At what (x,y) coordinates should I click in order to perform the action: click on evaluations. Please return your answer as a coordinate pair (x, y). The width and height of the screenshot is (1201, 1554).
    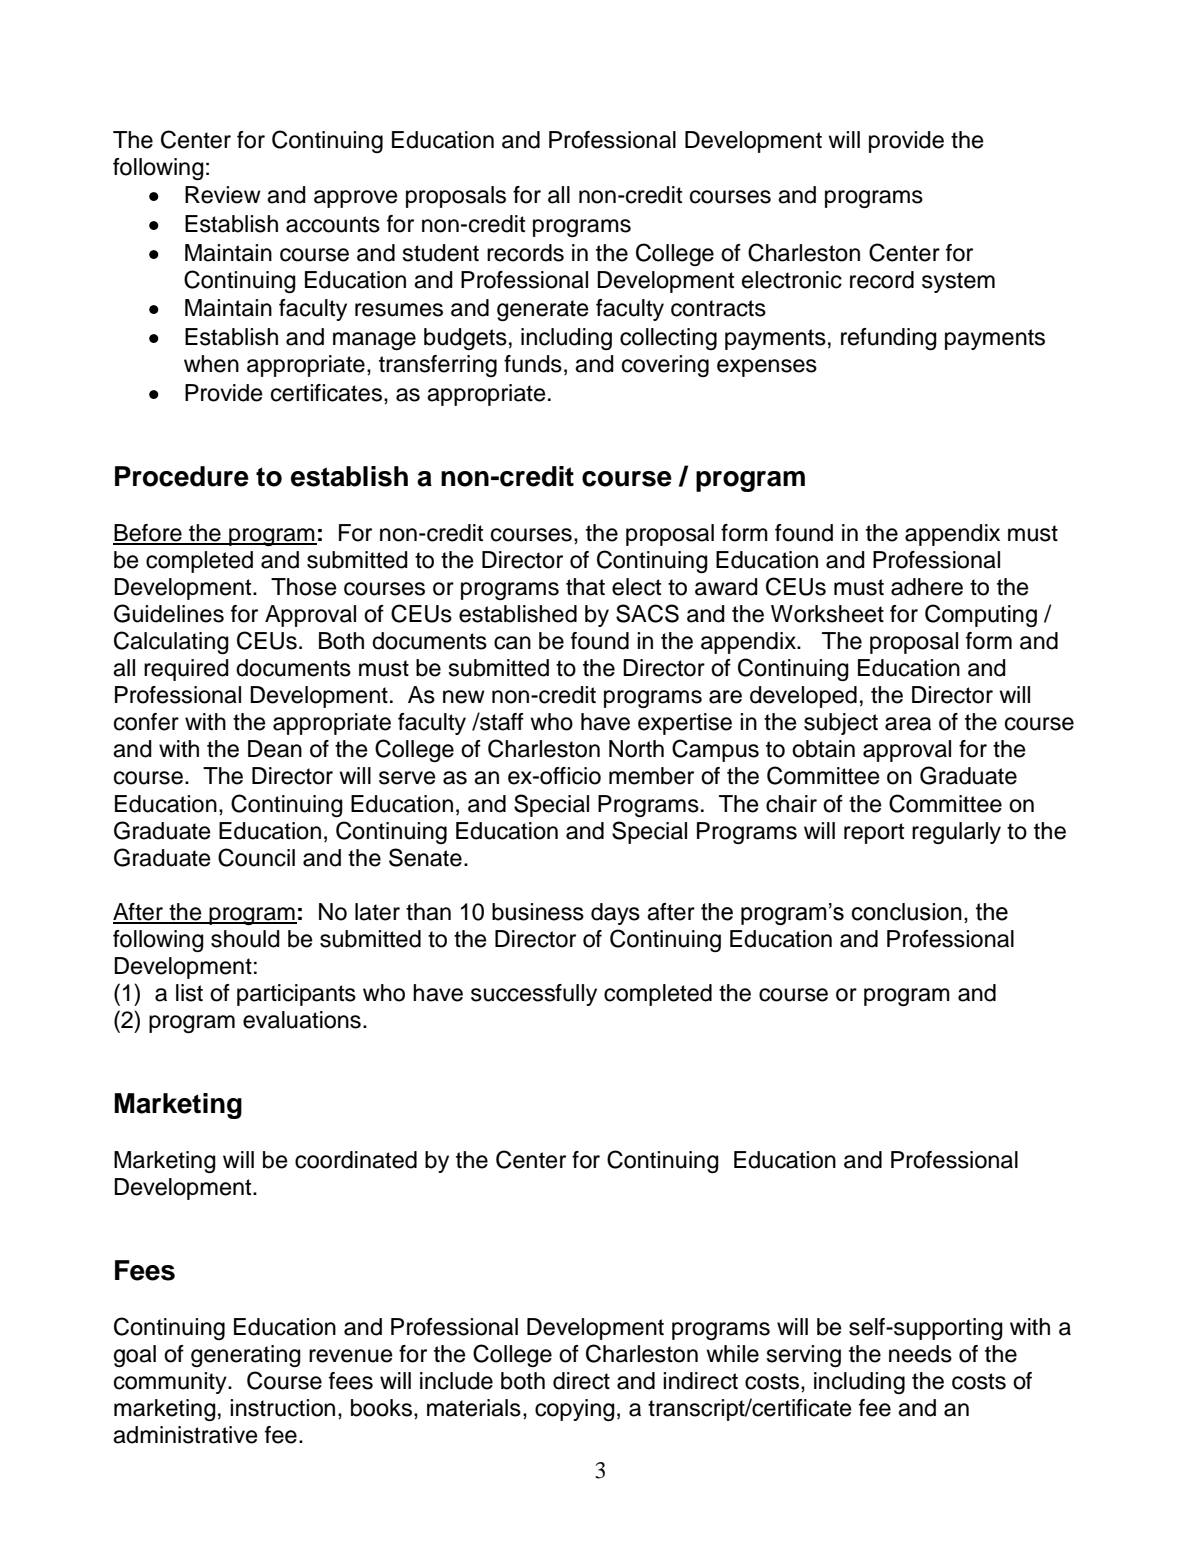
    Looking at the image, I should click on (302, 1020).
